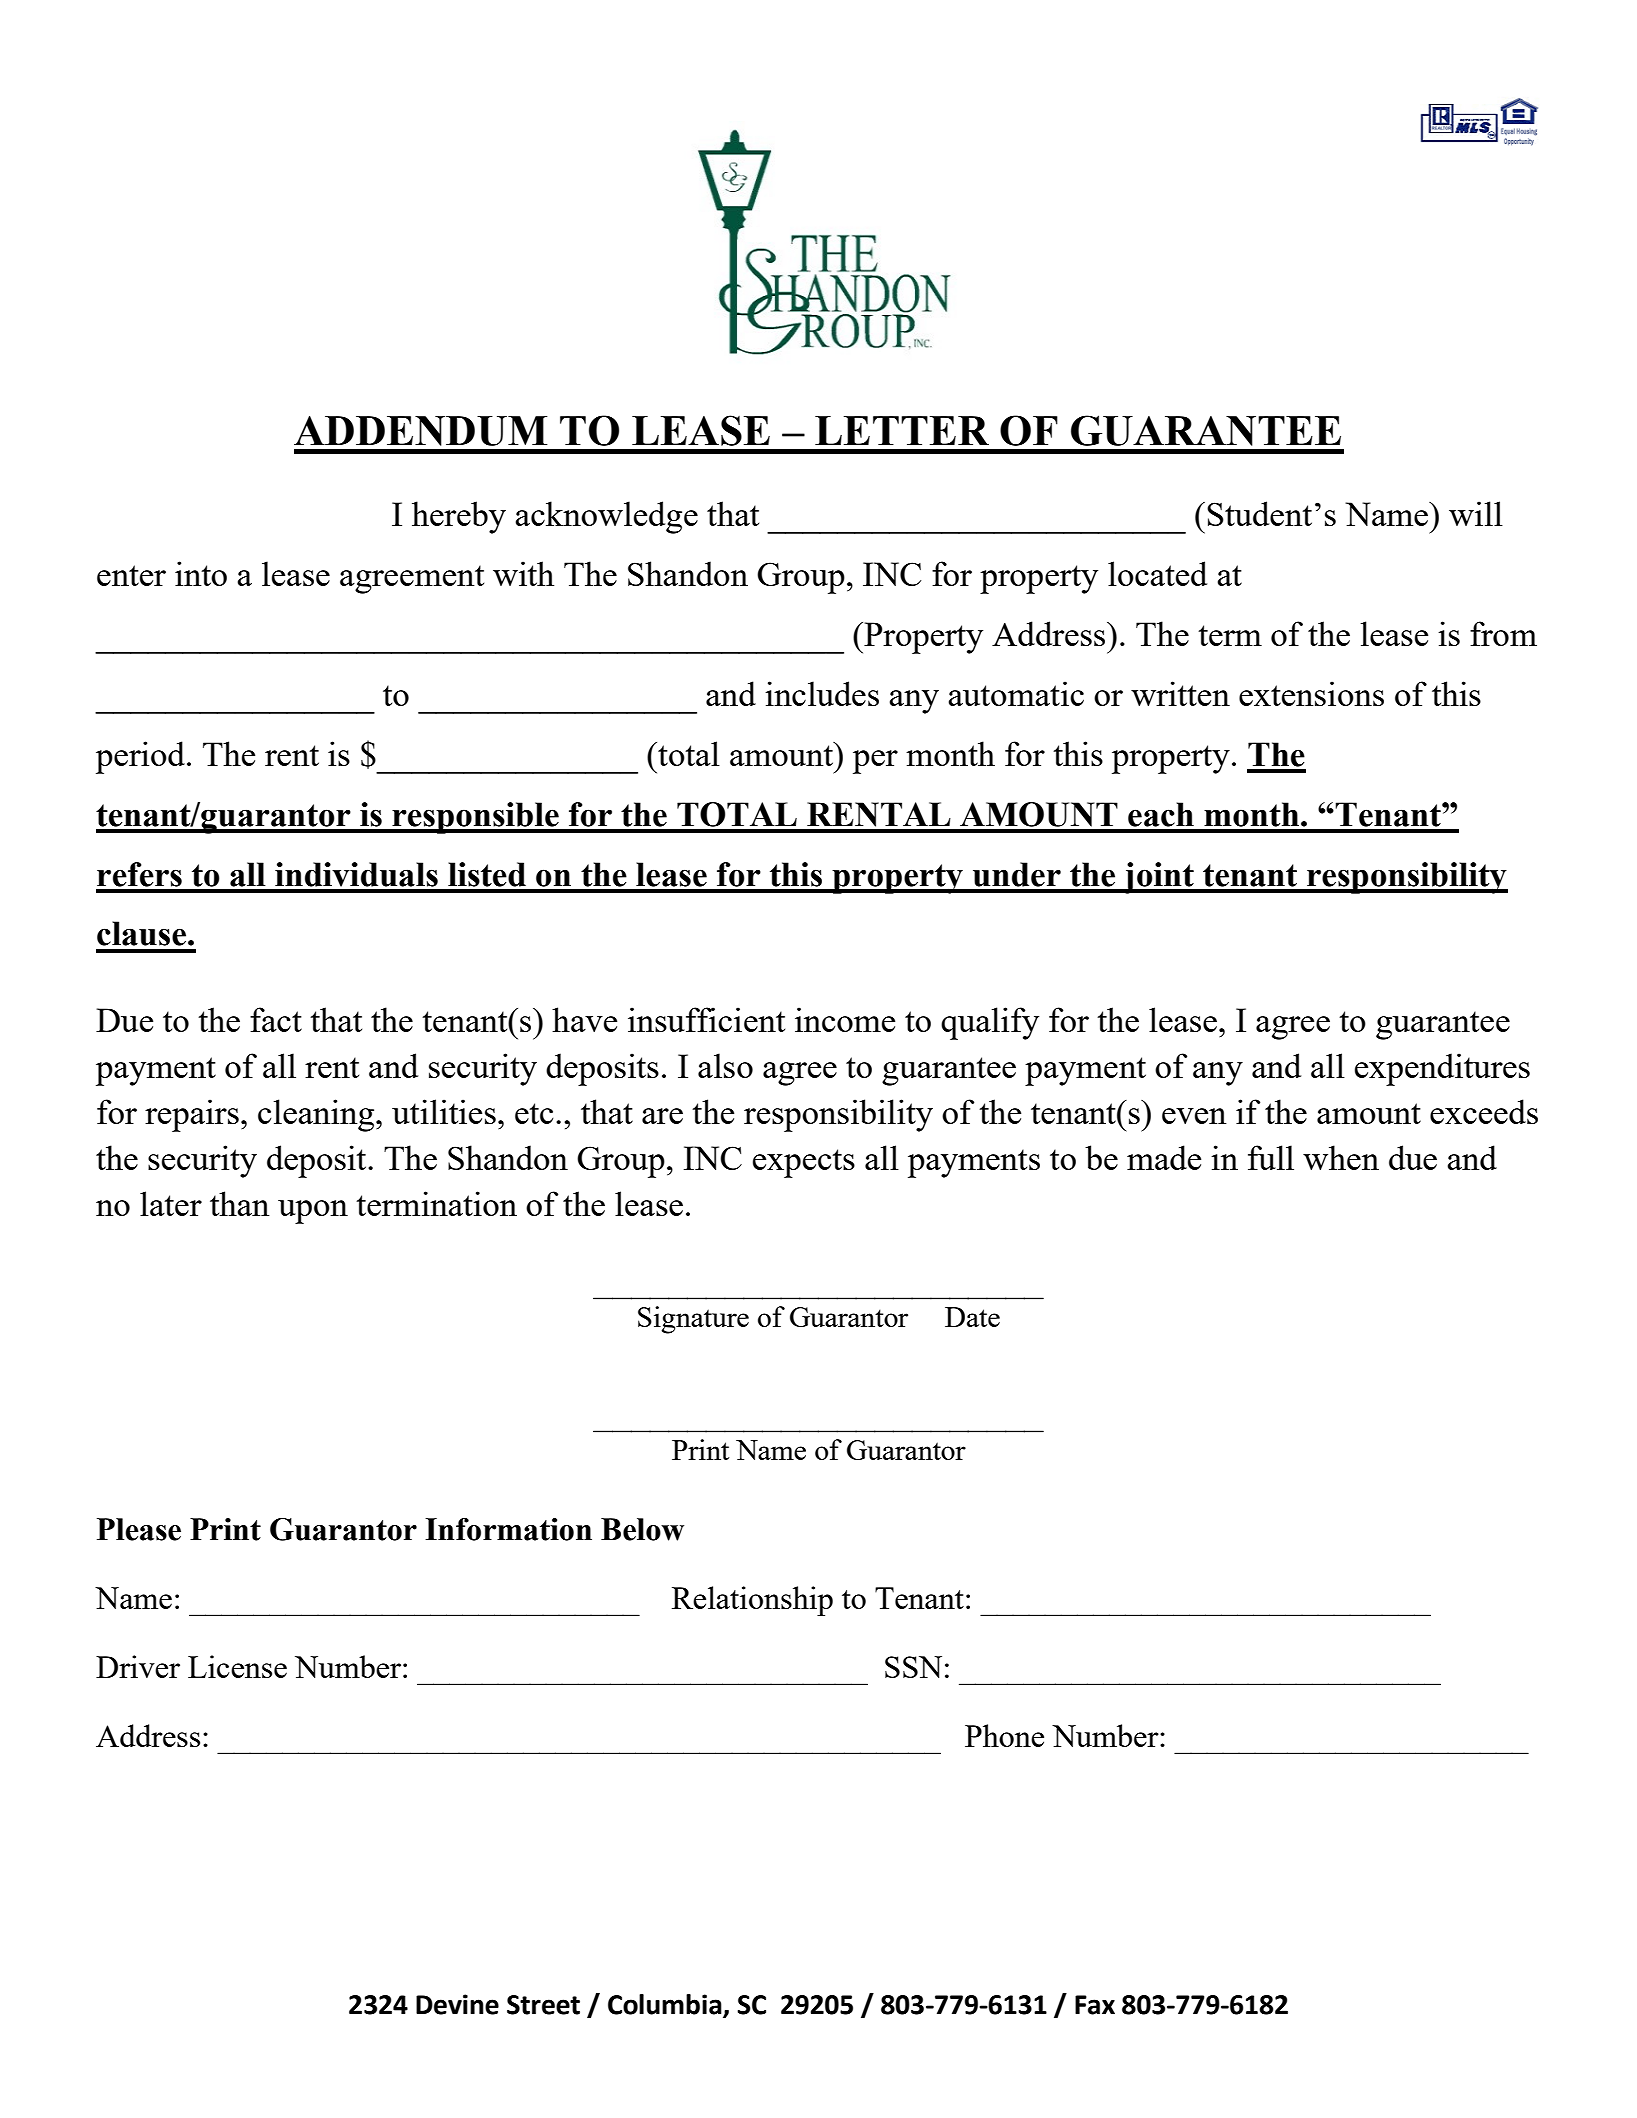 The height and width of the document is (2118, 1637). Describe the element at coordinates (457, 2004) in the document. I see `Devine` at that location.
